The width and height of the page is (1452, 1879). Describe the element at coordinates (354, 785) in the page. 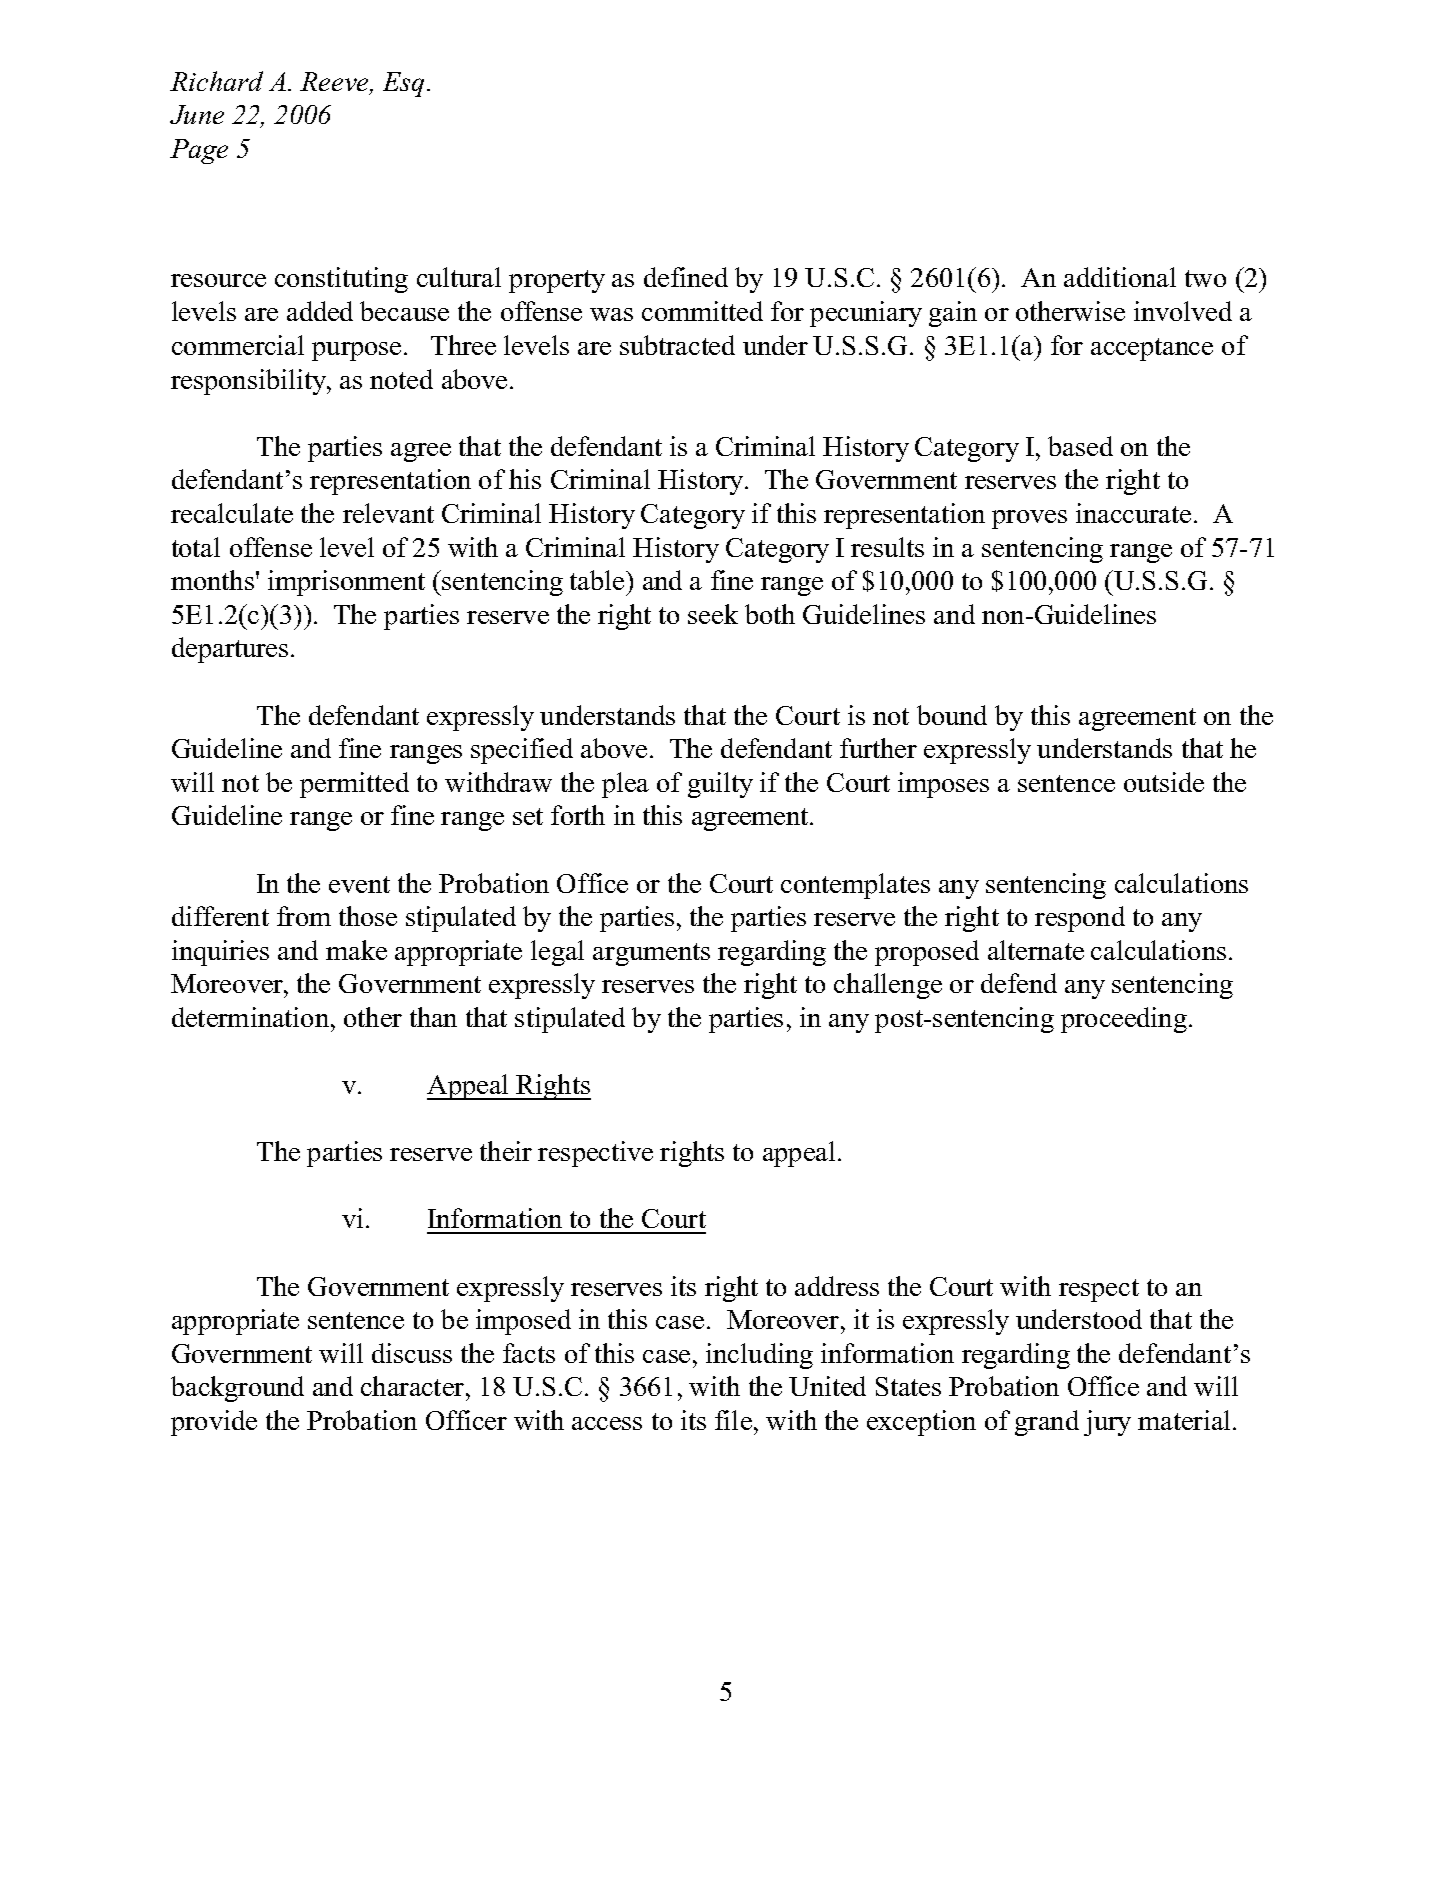

I see `permitted` at that location.
